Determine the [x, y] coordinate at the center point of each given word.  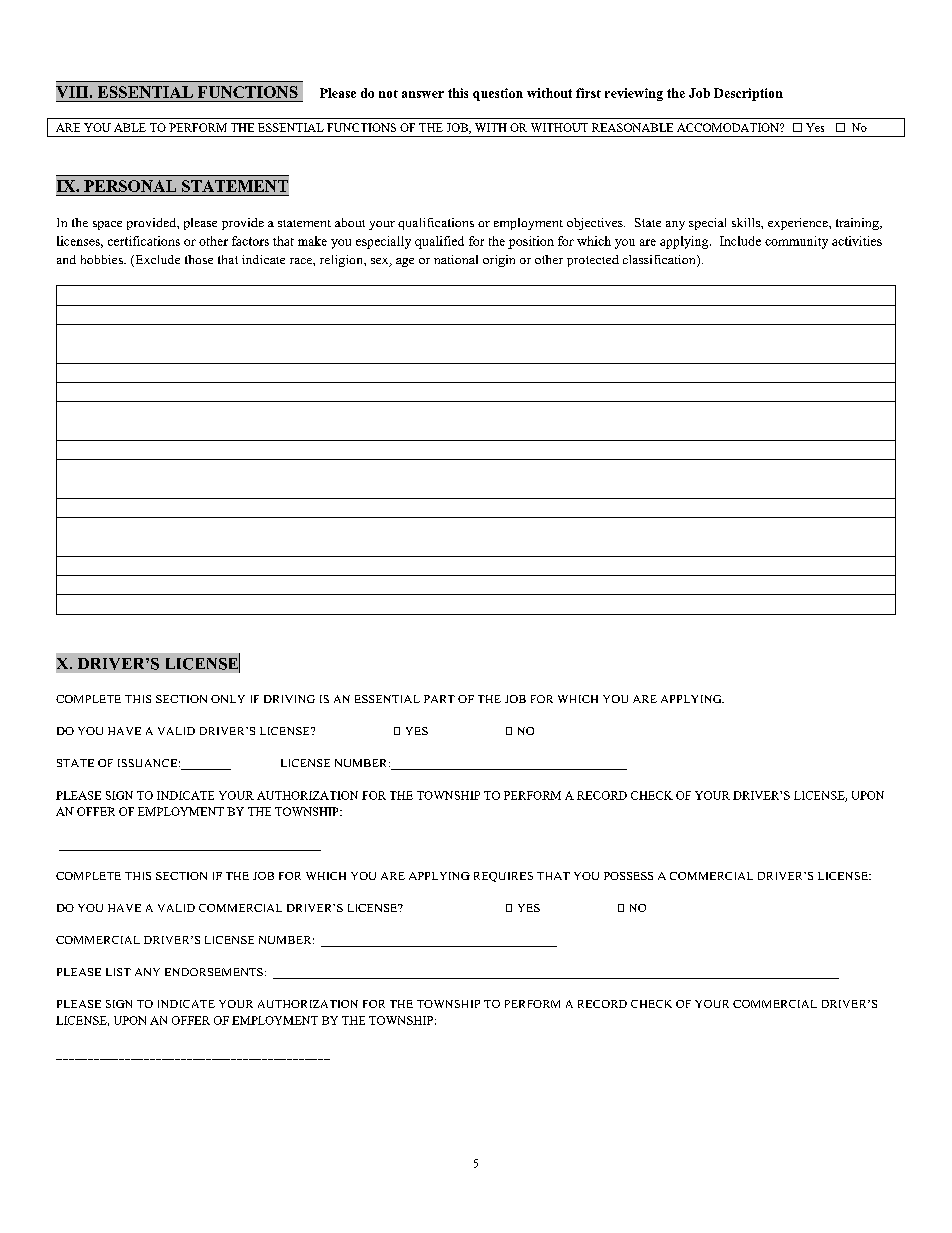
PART [439, 699]
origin [499, 261]
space [107, 225]
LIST [118, 972]
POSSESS [628, 876]
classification [660, 261]
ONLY [228, 699]
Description [748, 94]
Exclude [156, 261]
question [498, 94]
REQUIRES [503, 877]
